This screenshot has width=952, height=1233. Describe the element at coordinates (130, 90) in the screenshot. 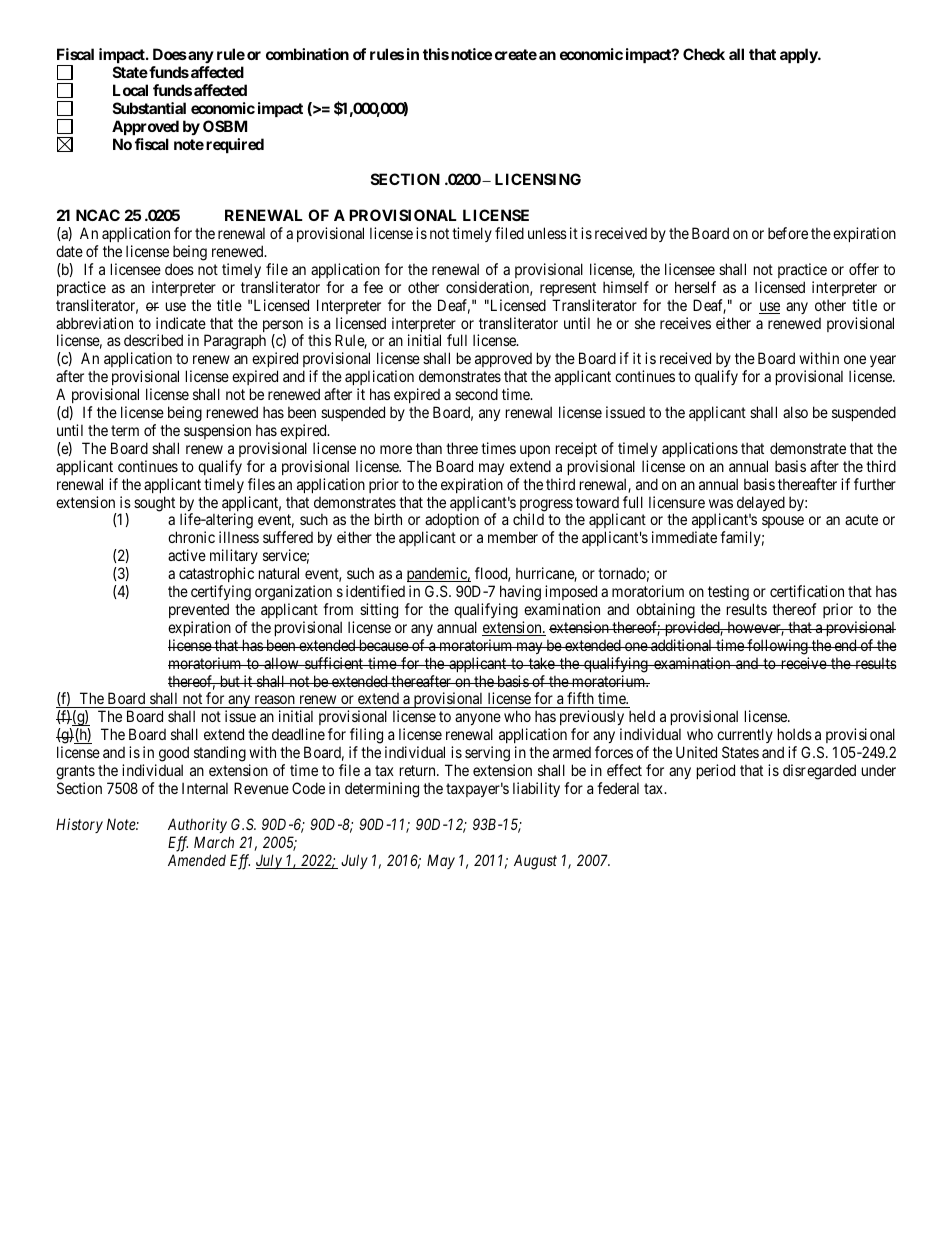

I see `Local` at that location.
